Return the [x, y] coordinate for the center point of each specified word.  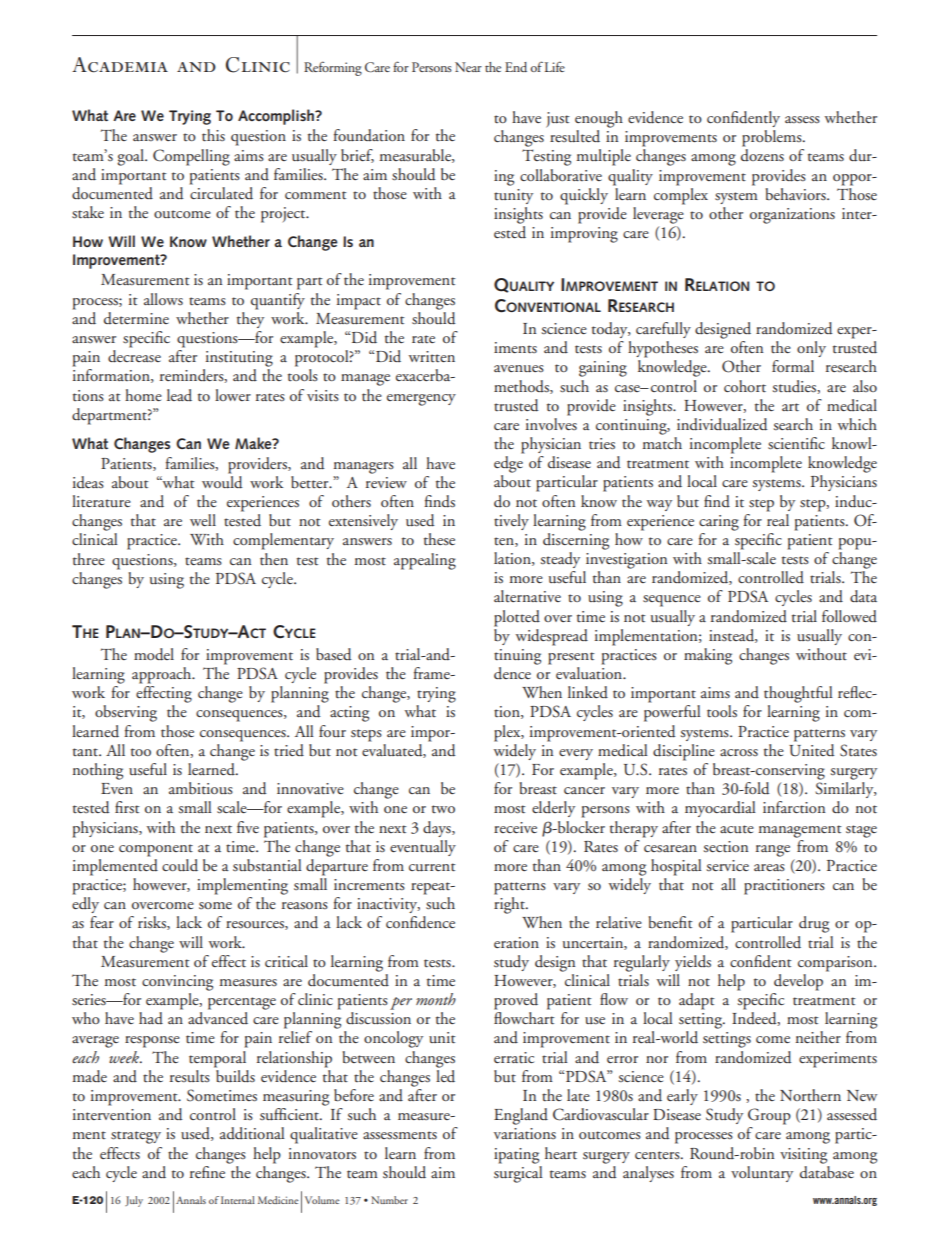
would [222, 481]
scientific [796, 443]
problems [773, 138]
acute [737, 829]
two [443, 809]
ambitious [201, 788]
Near [468, 67]
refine [207, 1172]
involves [551, 422]
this [213, 135]
